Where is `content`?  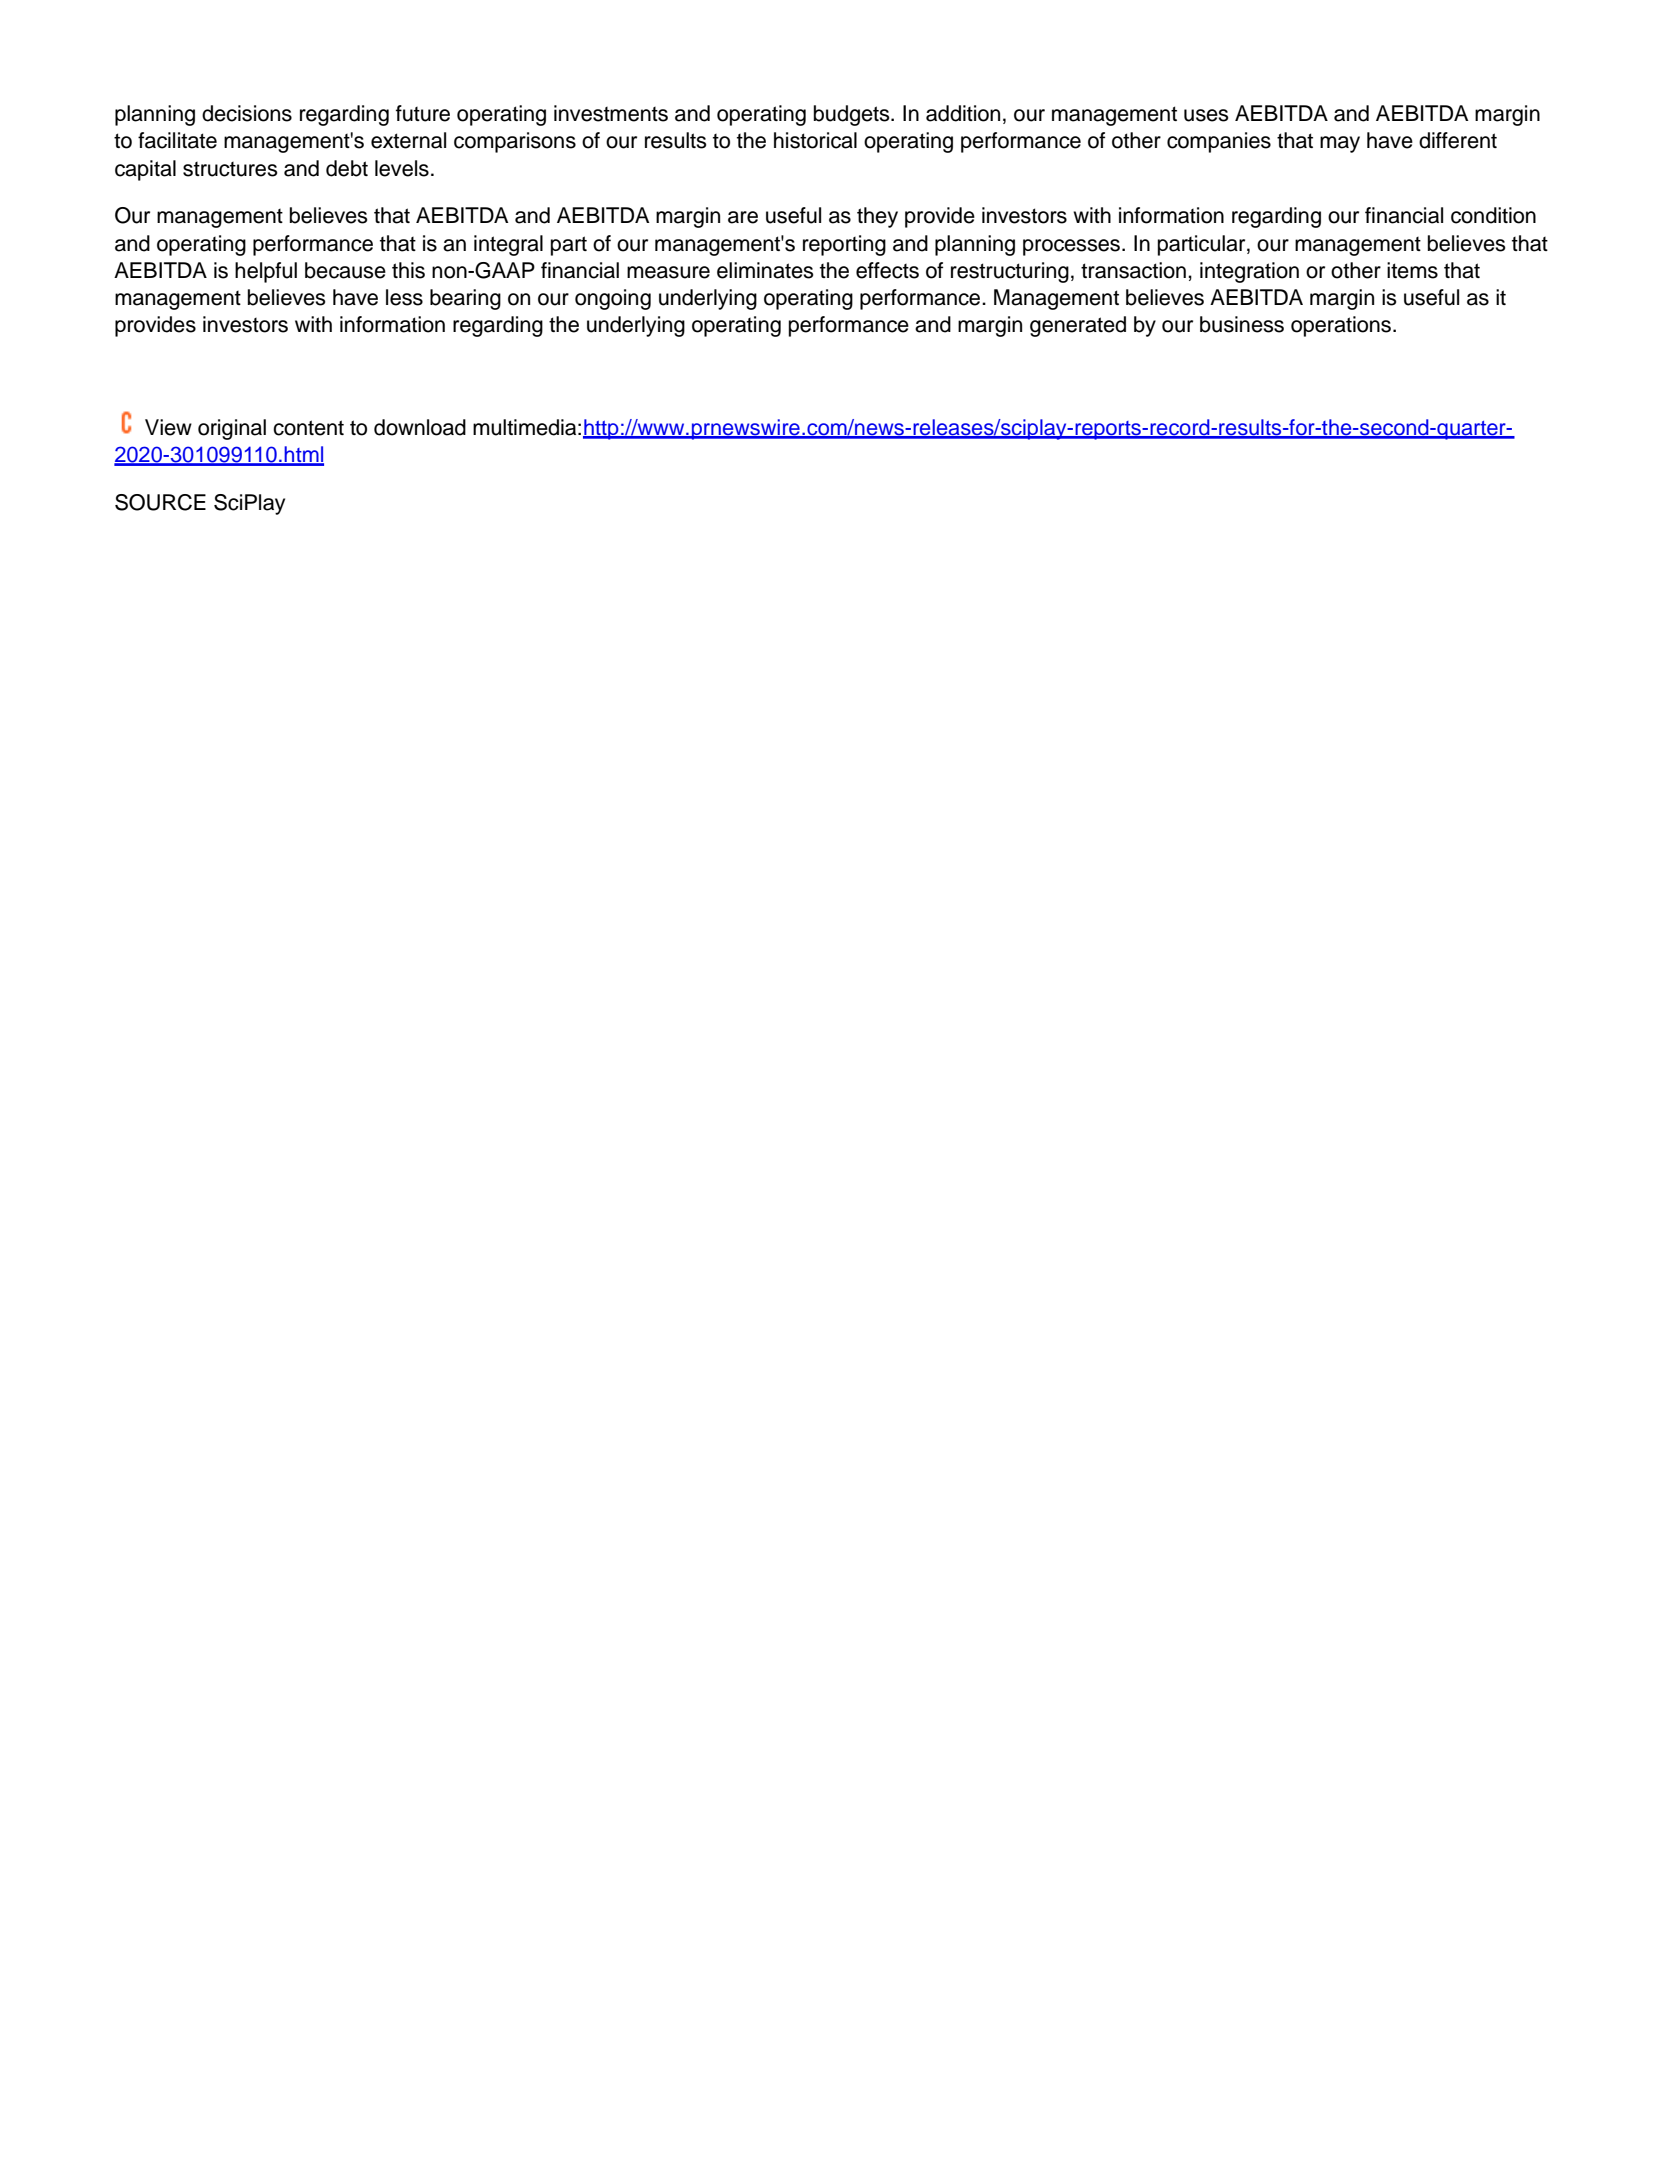 content is located at coordinates (308, 428).
